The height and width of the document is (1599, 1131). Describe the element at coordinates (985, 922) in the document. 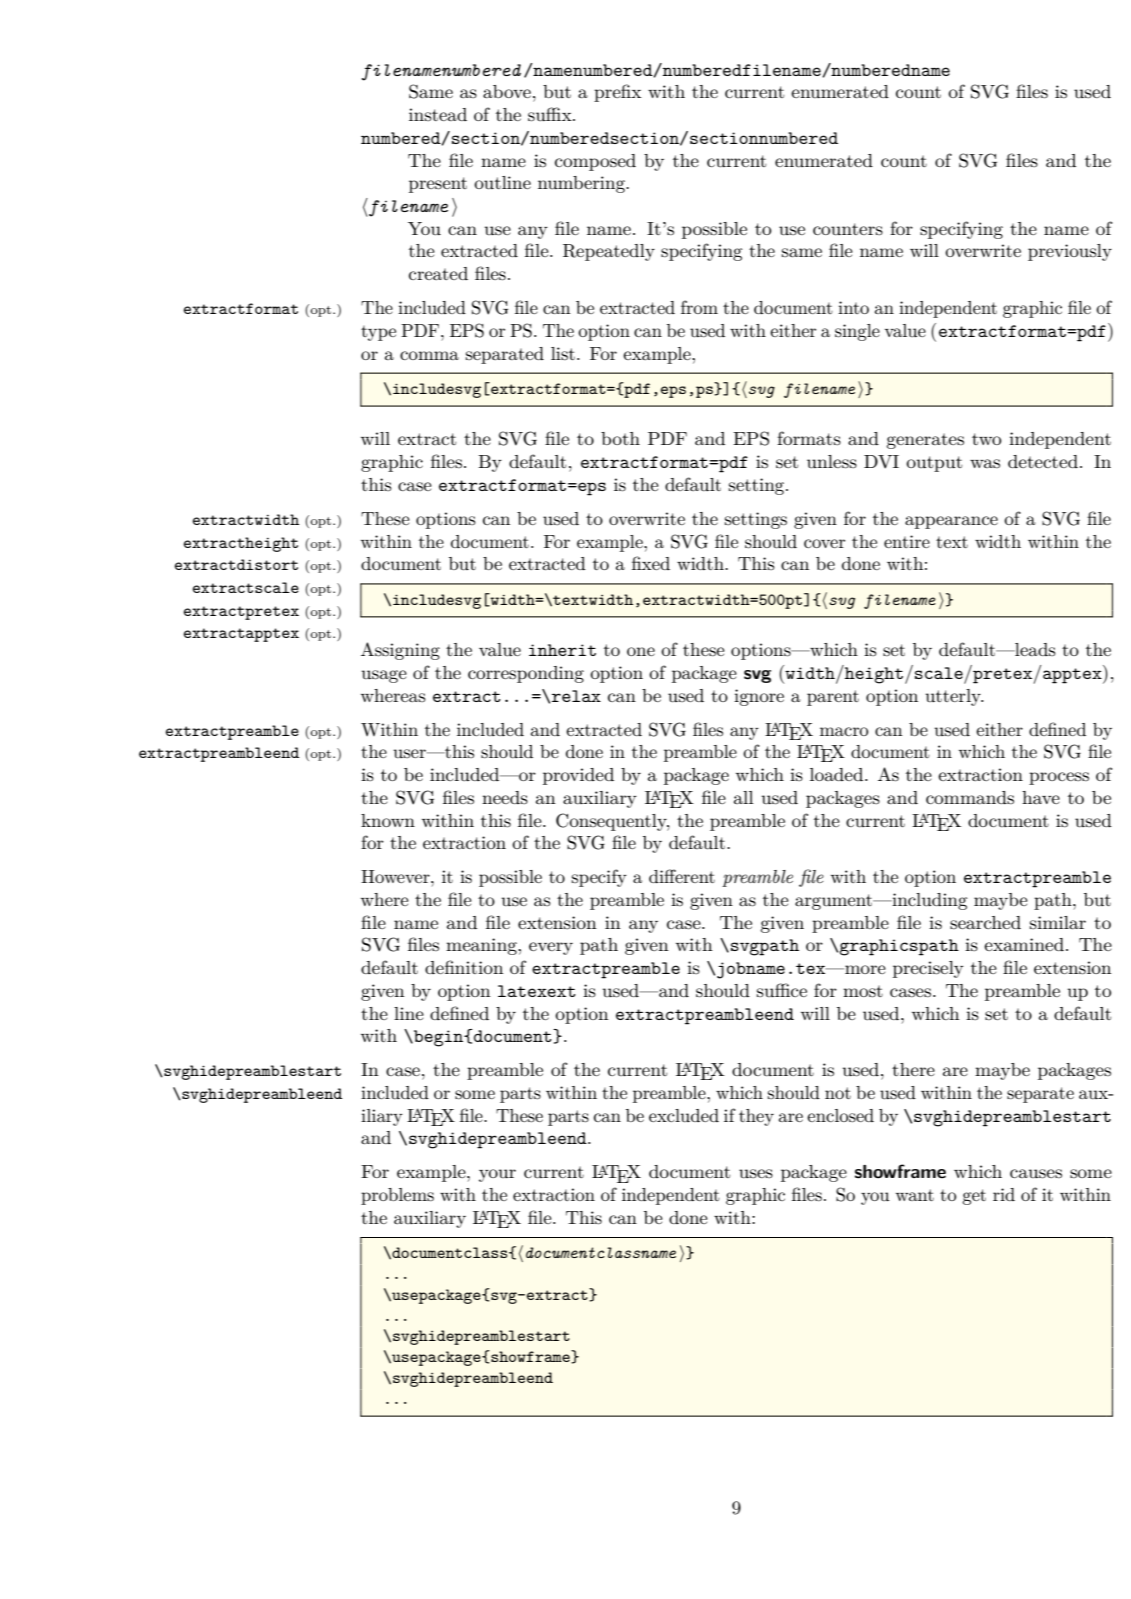

I see `searched` at that location.
